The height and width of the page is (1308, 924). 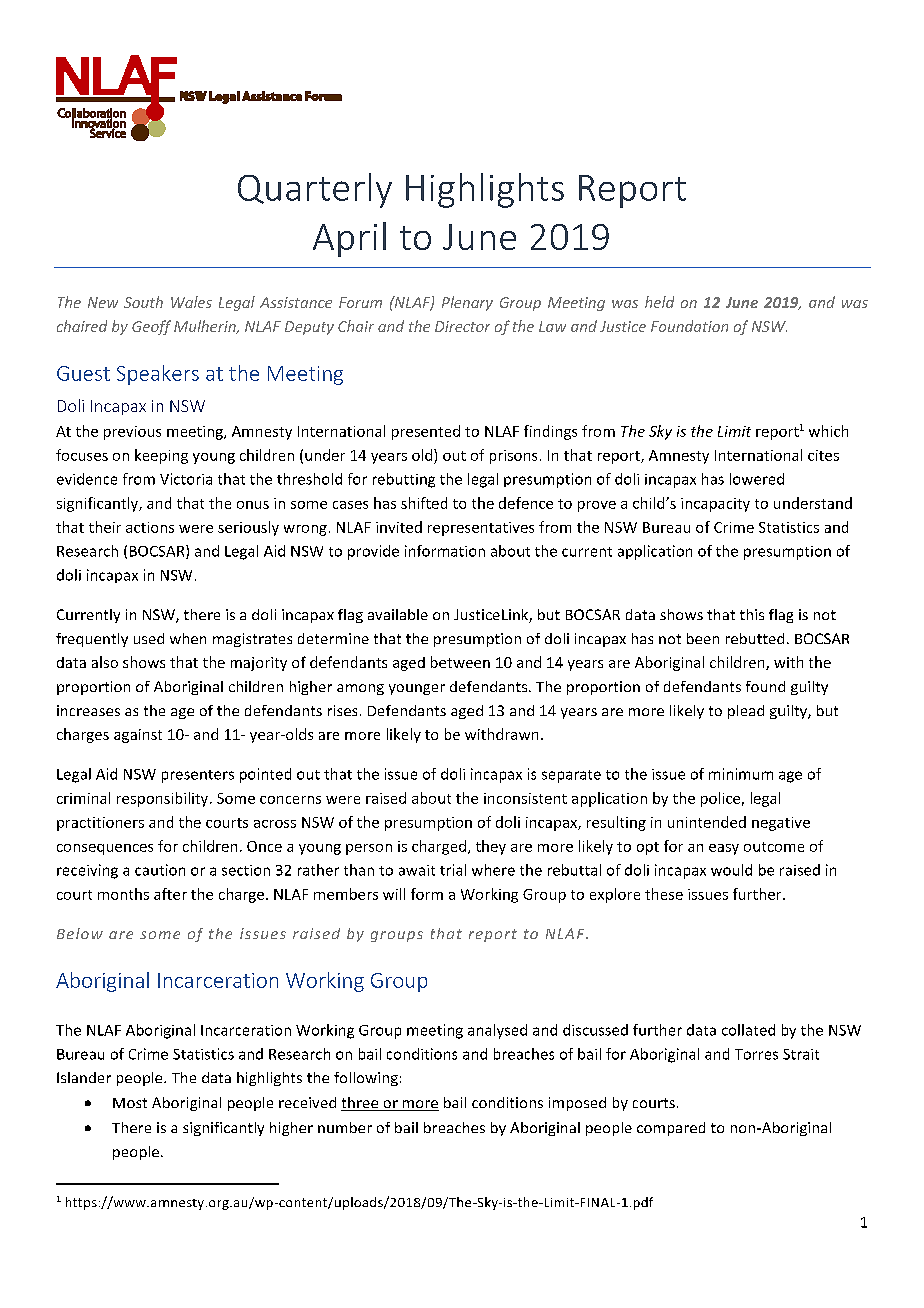 What do you see at coordinates (659, 302) in the page?
I see `held` at bounding box center [659, 302].
